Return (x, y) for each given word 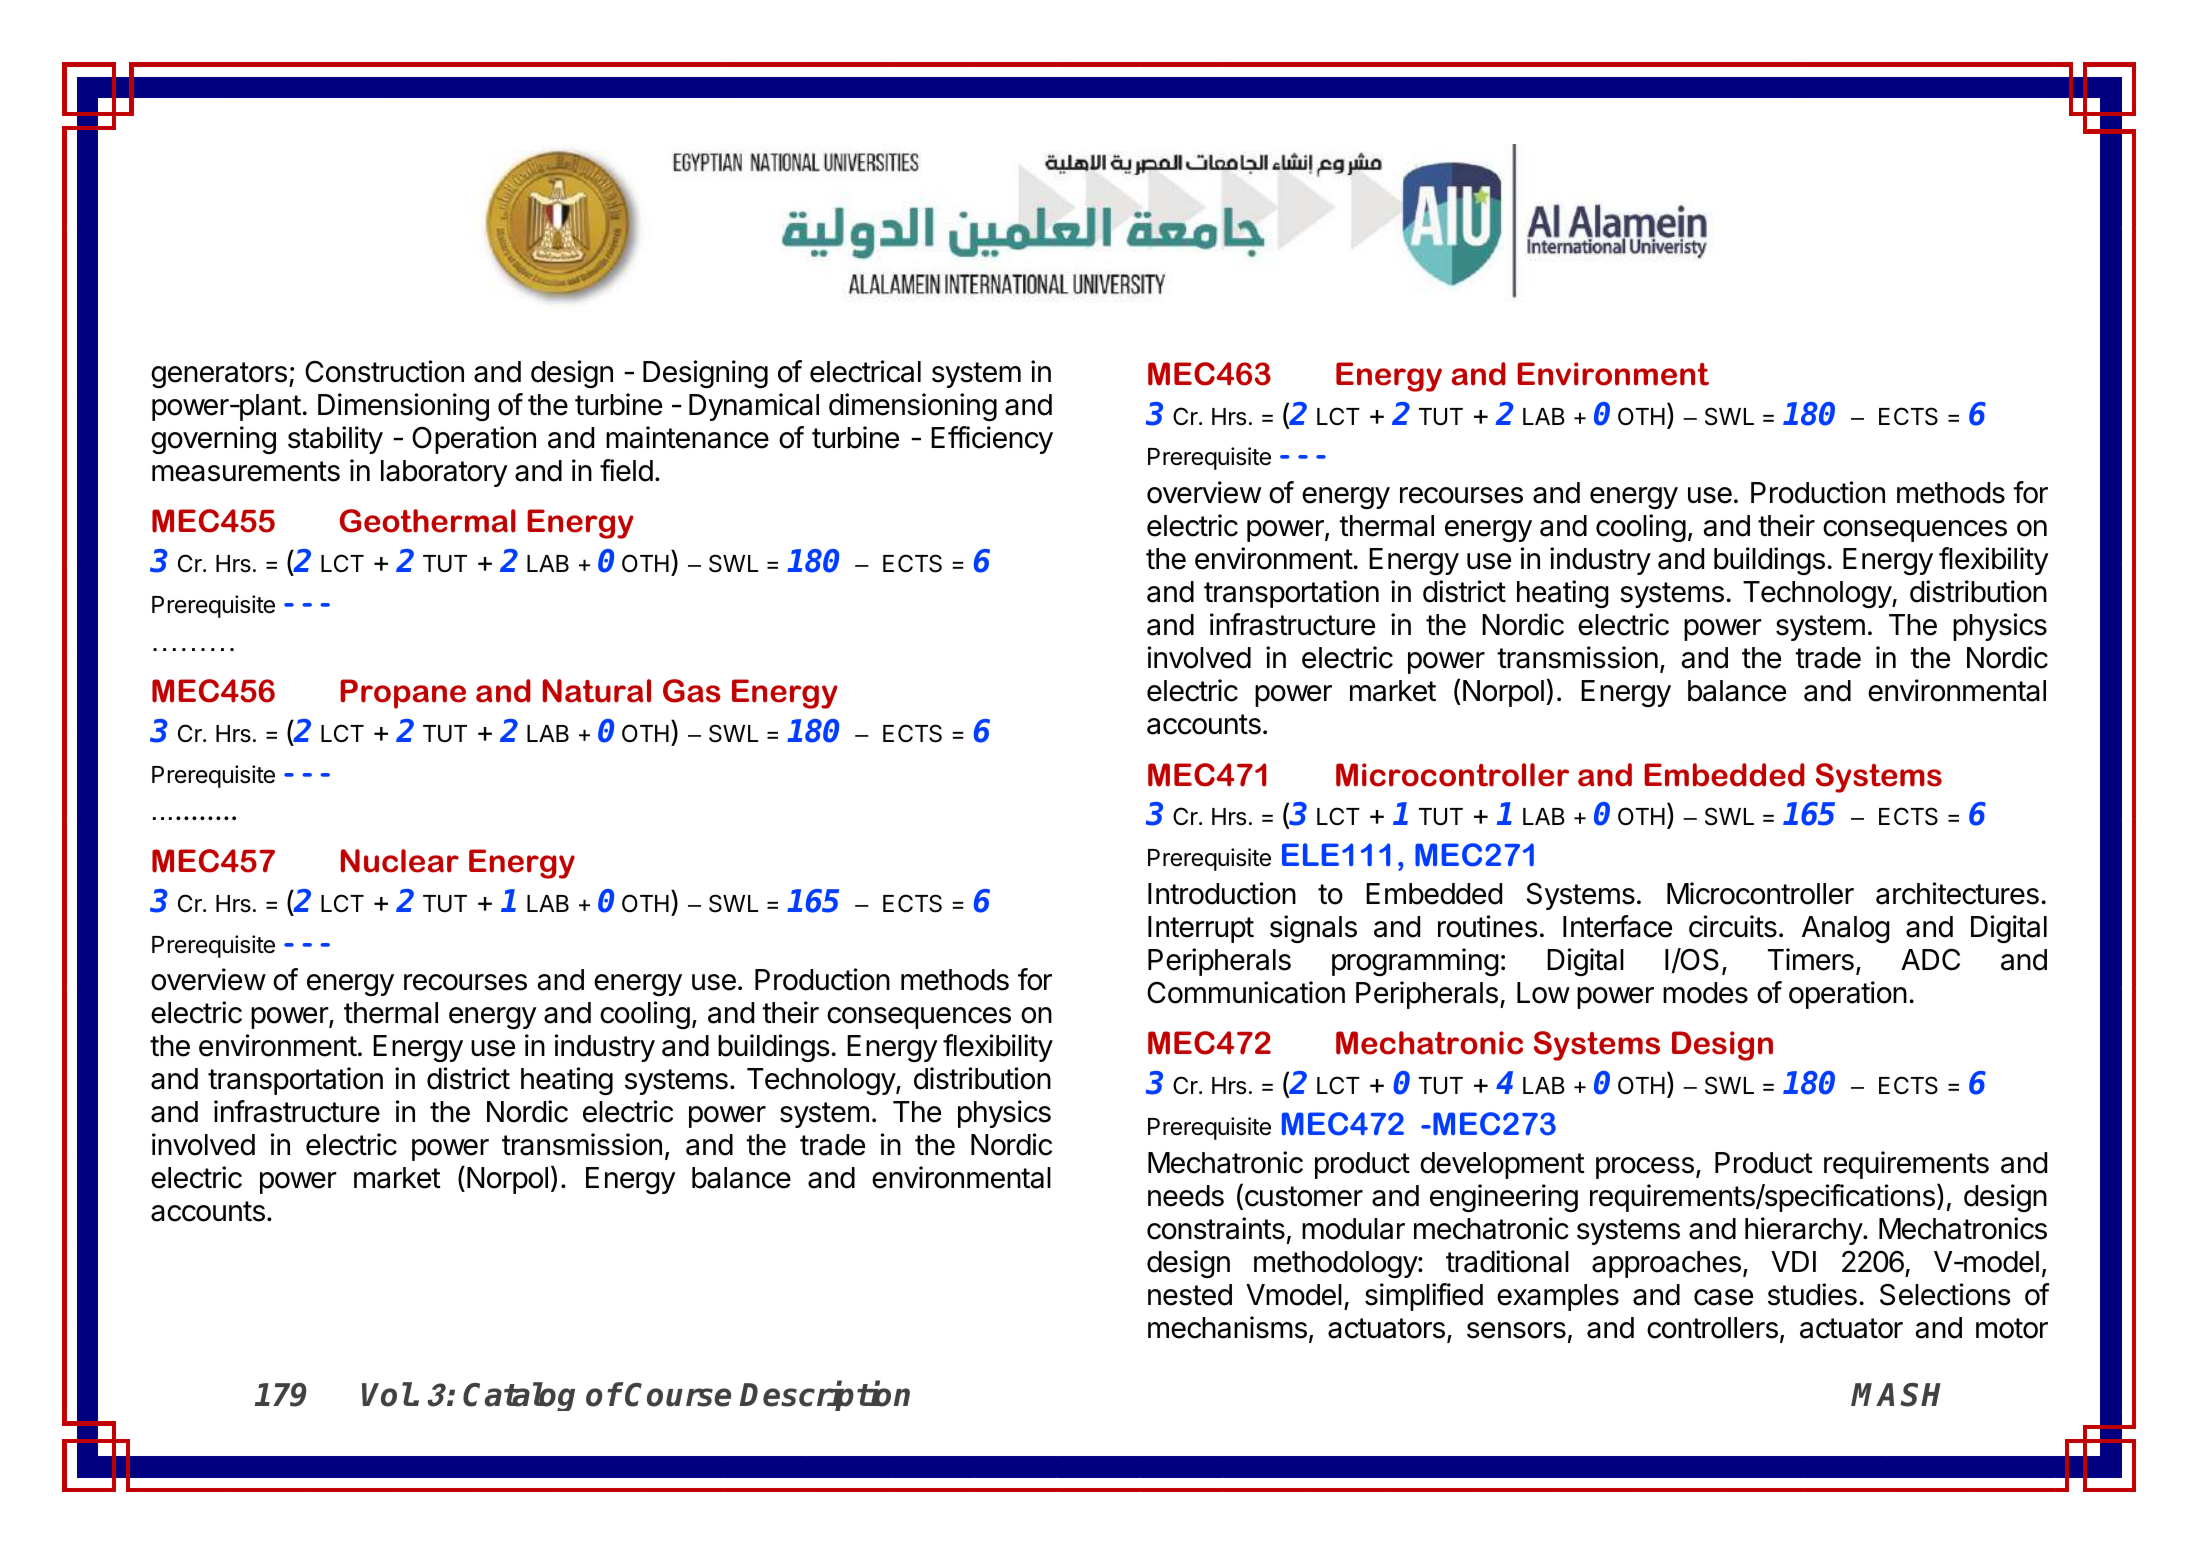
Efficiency (992, 440)
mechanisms (1227, 1327)
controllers (1712, 1328)
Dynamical (754, 407)
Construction (384, 371)
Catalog (519, 1396)
